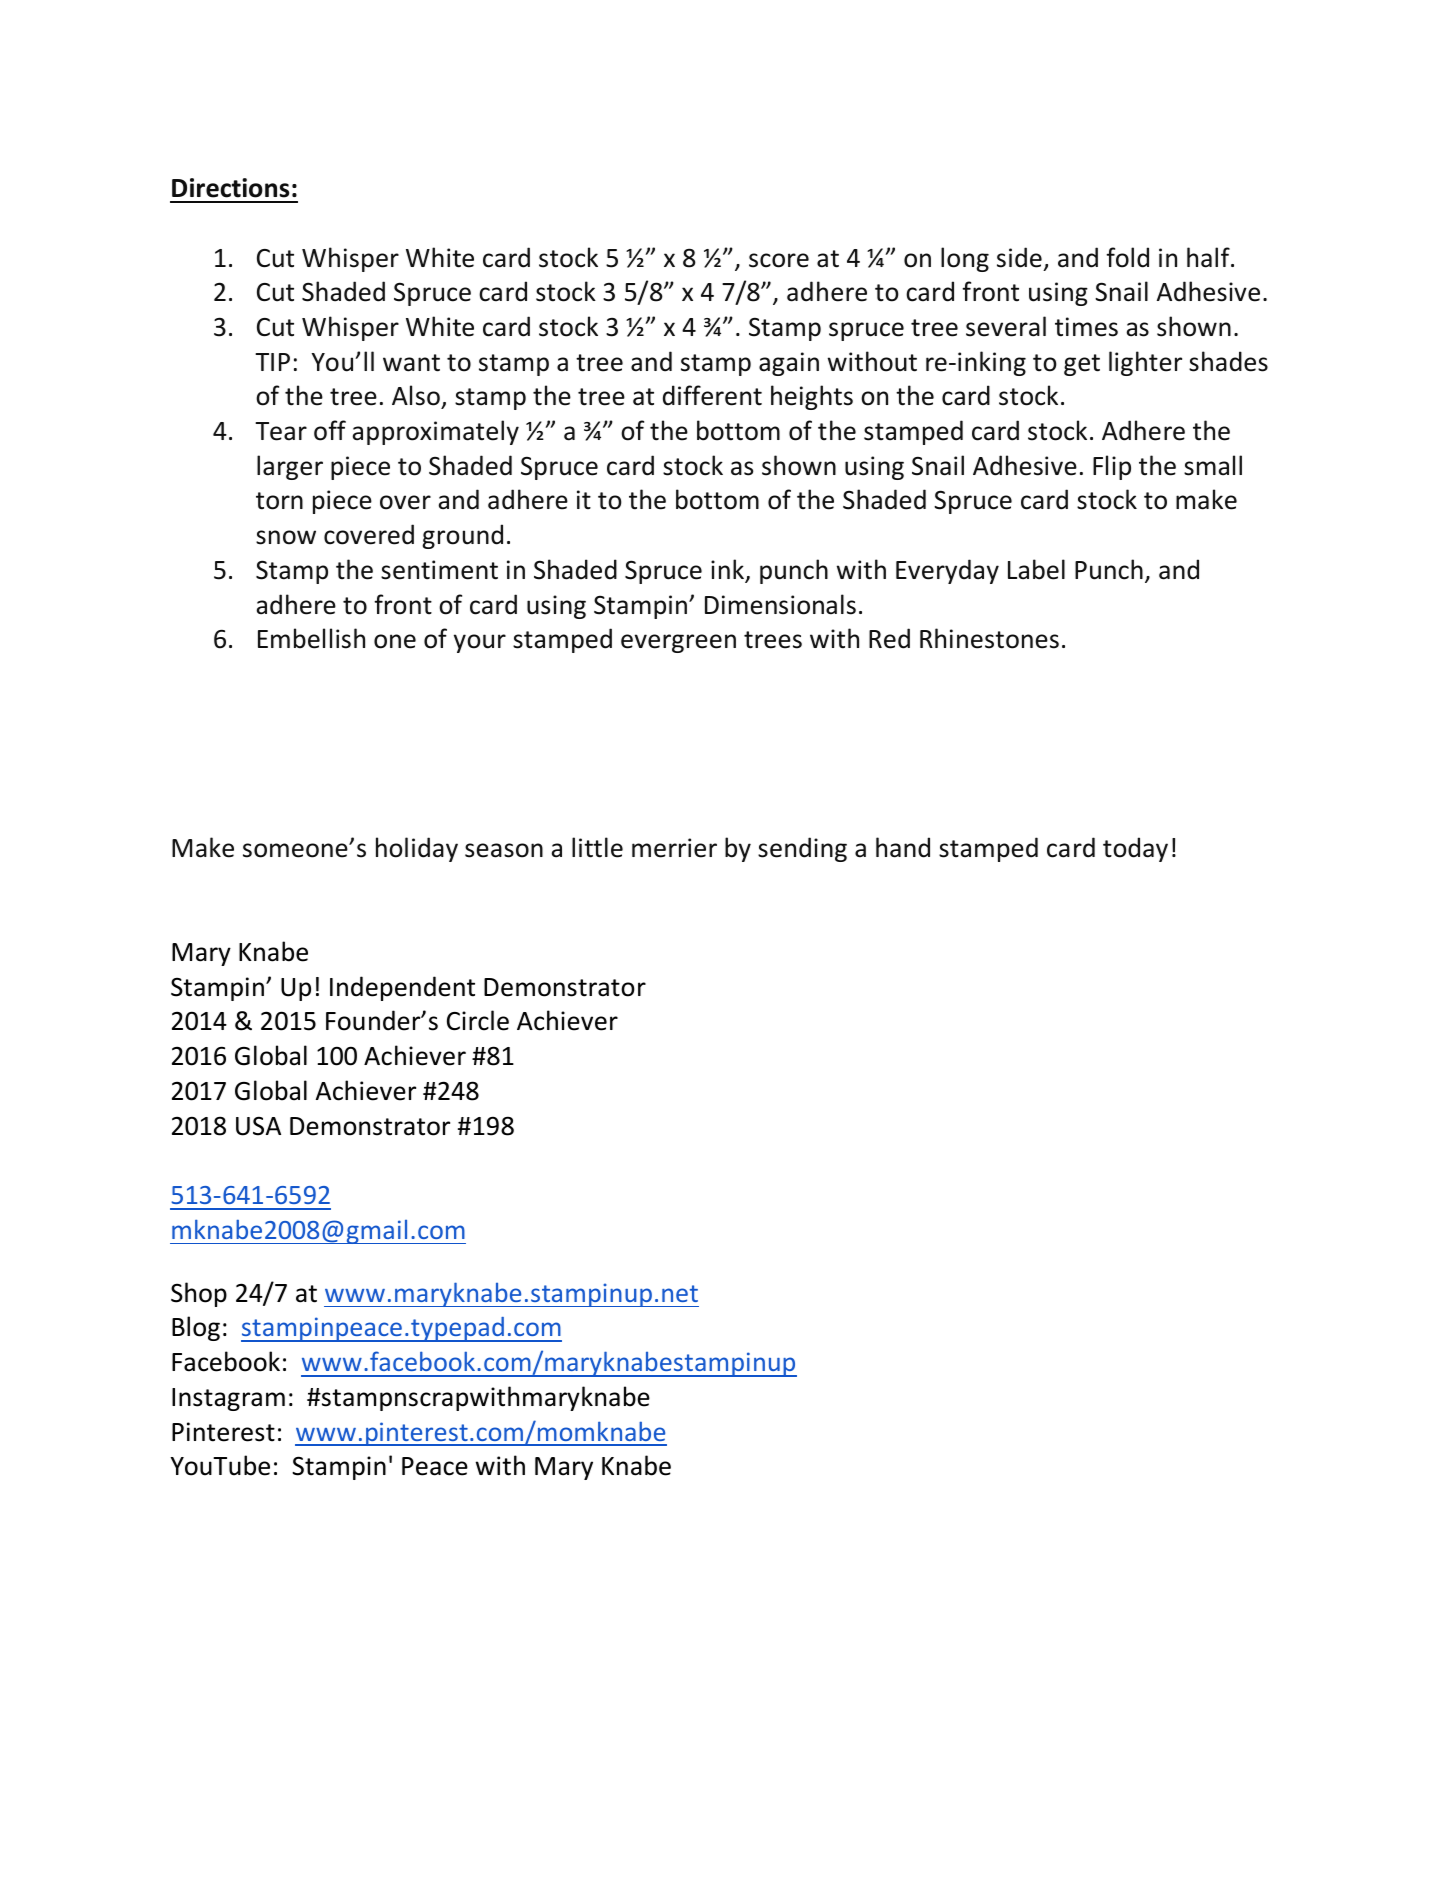  I want to click on Blog, so click(196, 1328).
